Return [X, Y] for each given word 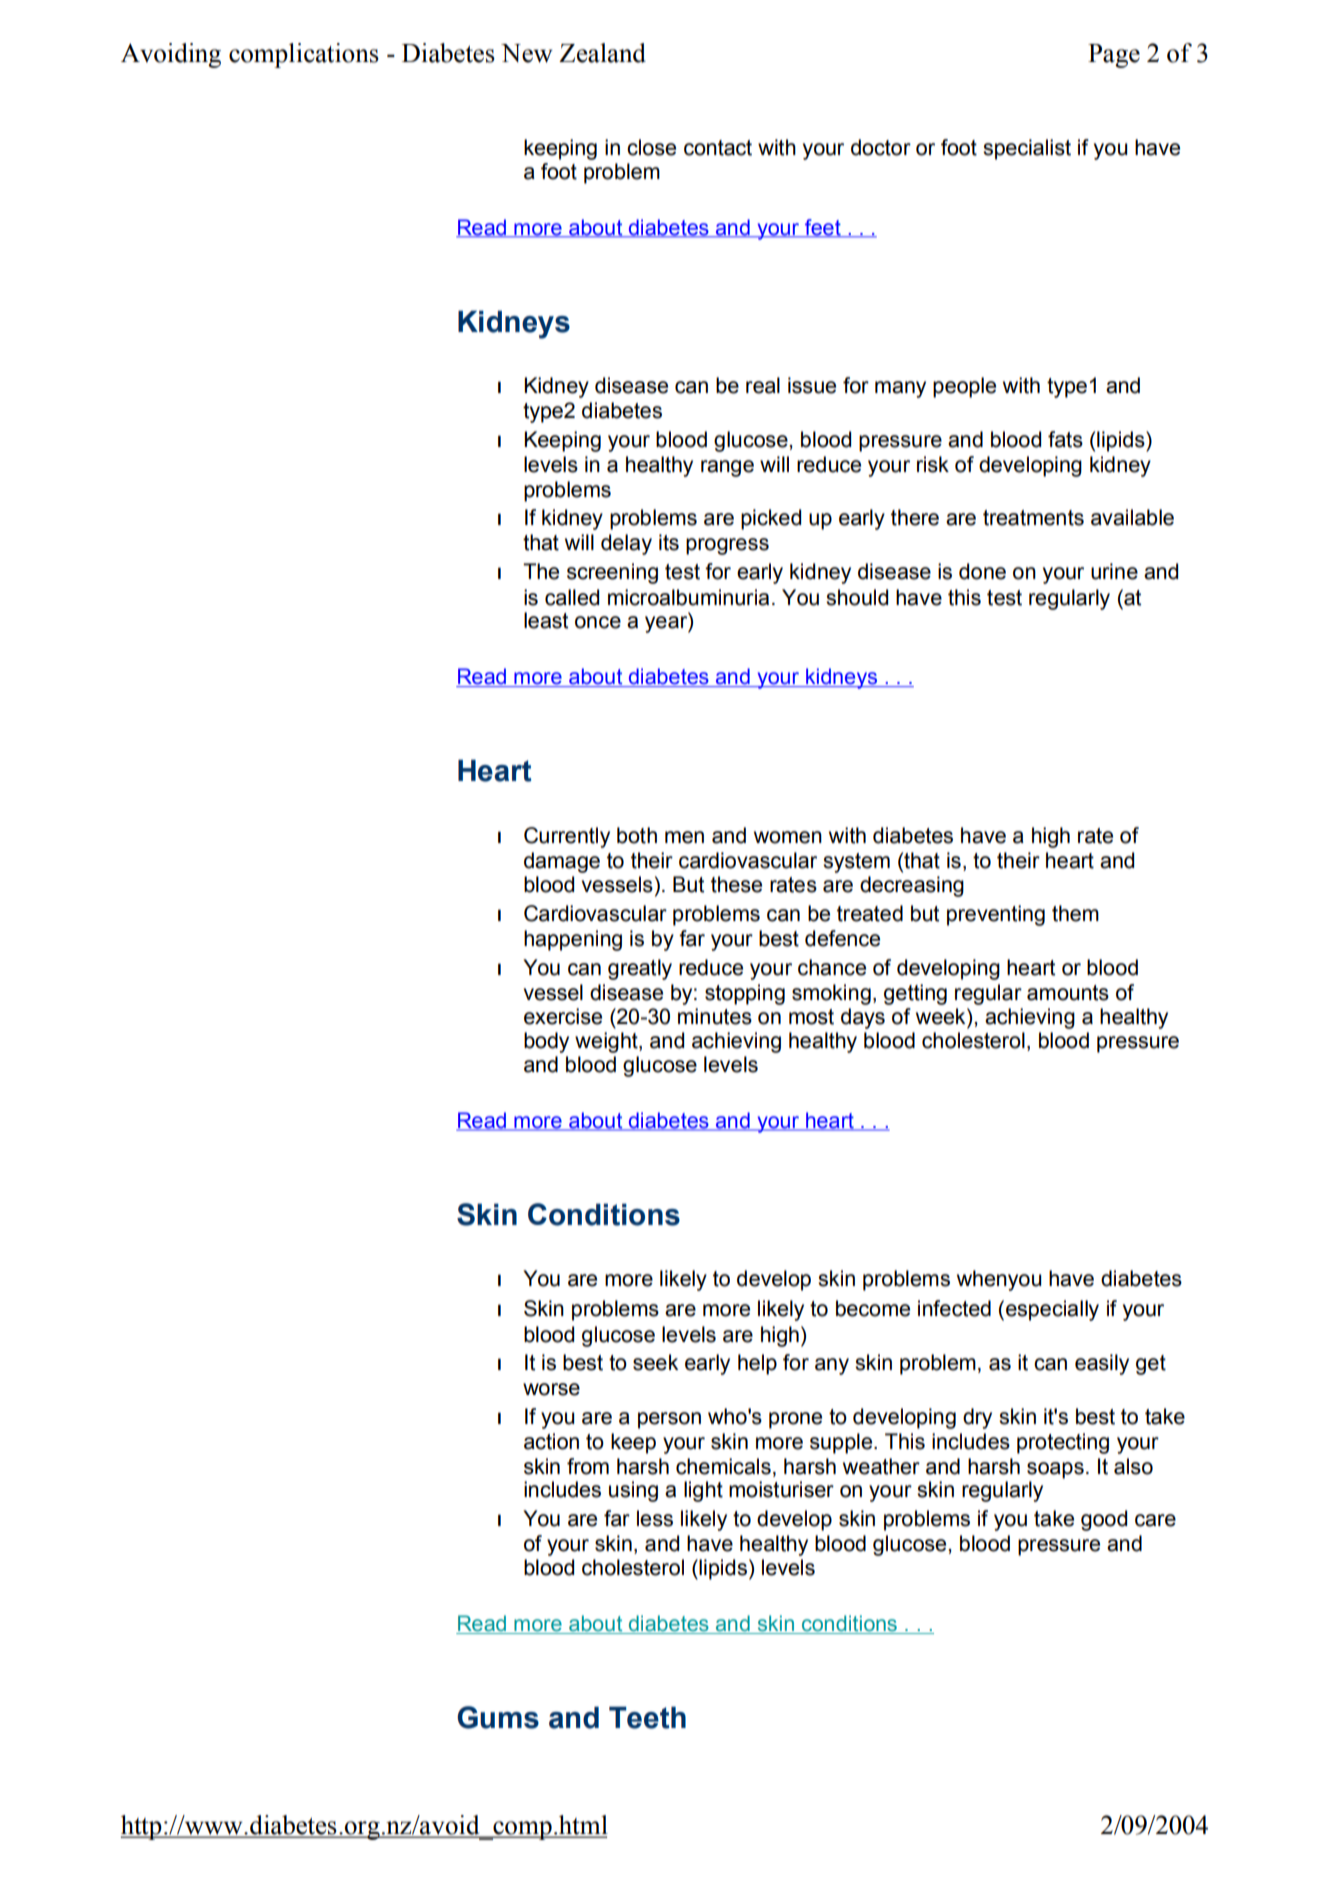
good [1104, 1520]
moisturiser [781, 1489]
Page [1114, 56]
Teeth [647, 1717]
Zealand [602, 53]
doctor [881, 147]
